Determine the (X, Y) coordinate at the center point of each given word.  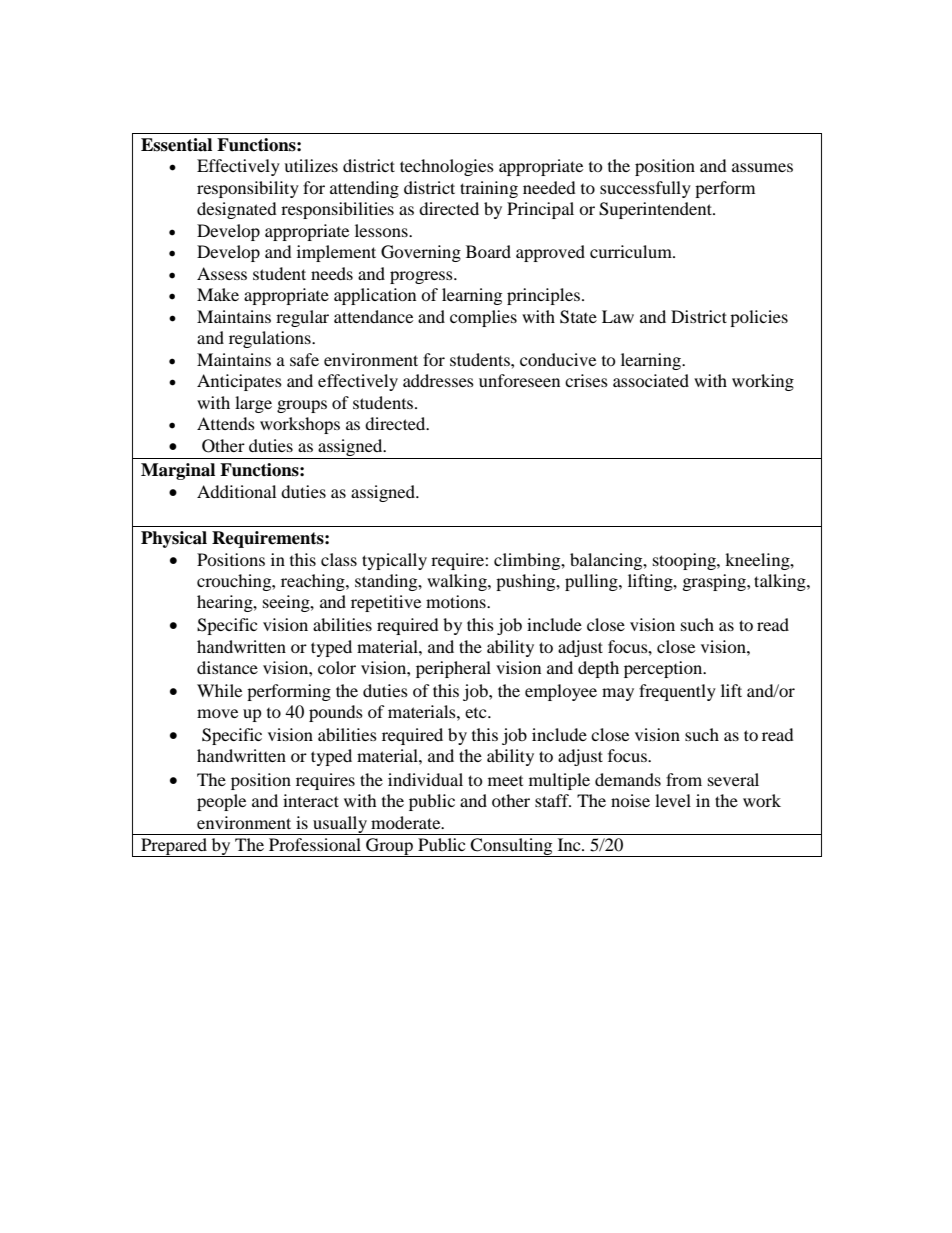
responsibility (248, 189)
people (221, 802)
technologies (447, 167)
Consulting (512, 847)
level (673, 800)
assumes (762, 167)
